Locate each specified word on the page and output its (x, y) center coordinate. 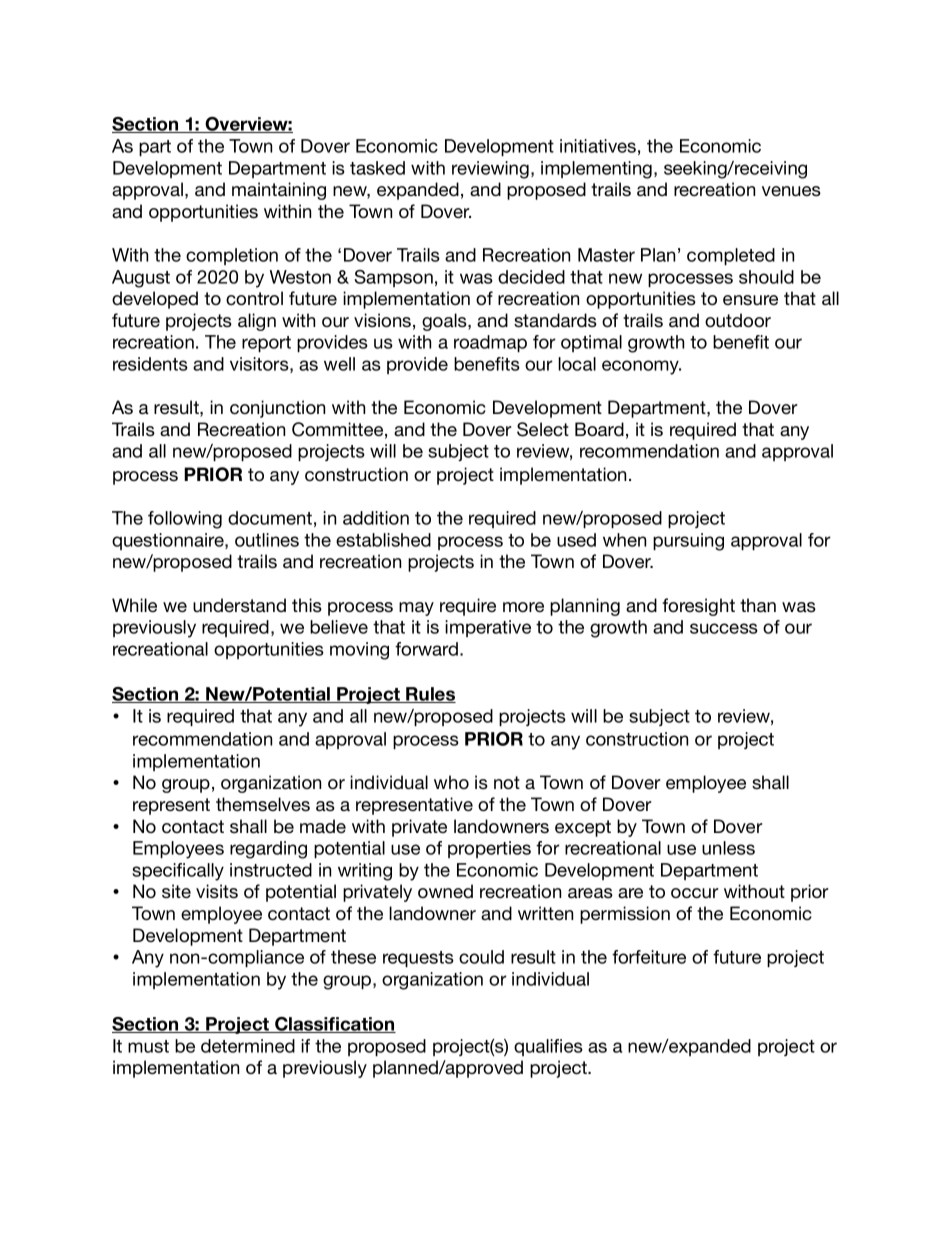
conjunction (277, 409)
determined (248, 1046)
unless (728, 848)
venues (791, 191)
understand (239, 605)
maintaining (279, 191)
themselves (263, 804)
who (451, 782)
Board (599, 429)
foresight (698, 607)
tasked (377, 168)
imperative (488, 628)
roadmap (490, 343)
